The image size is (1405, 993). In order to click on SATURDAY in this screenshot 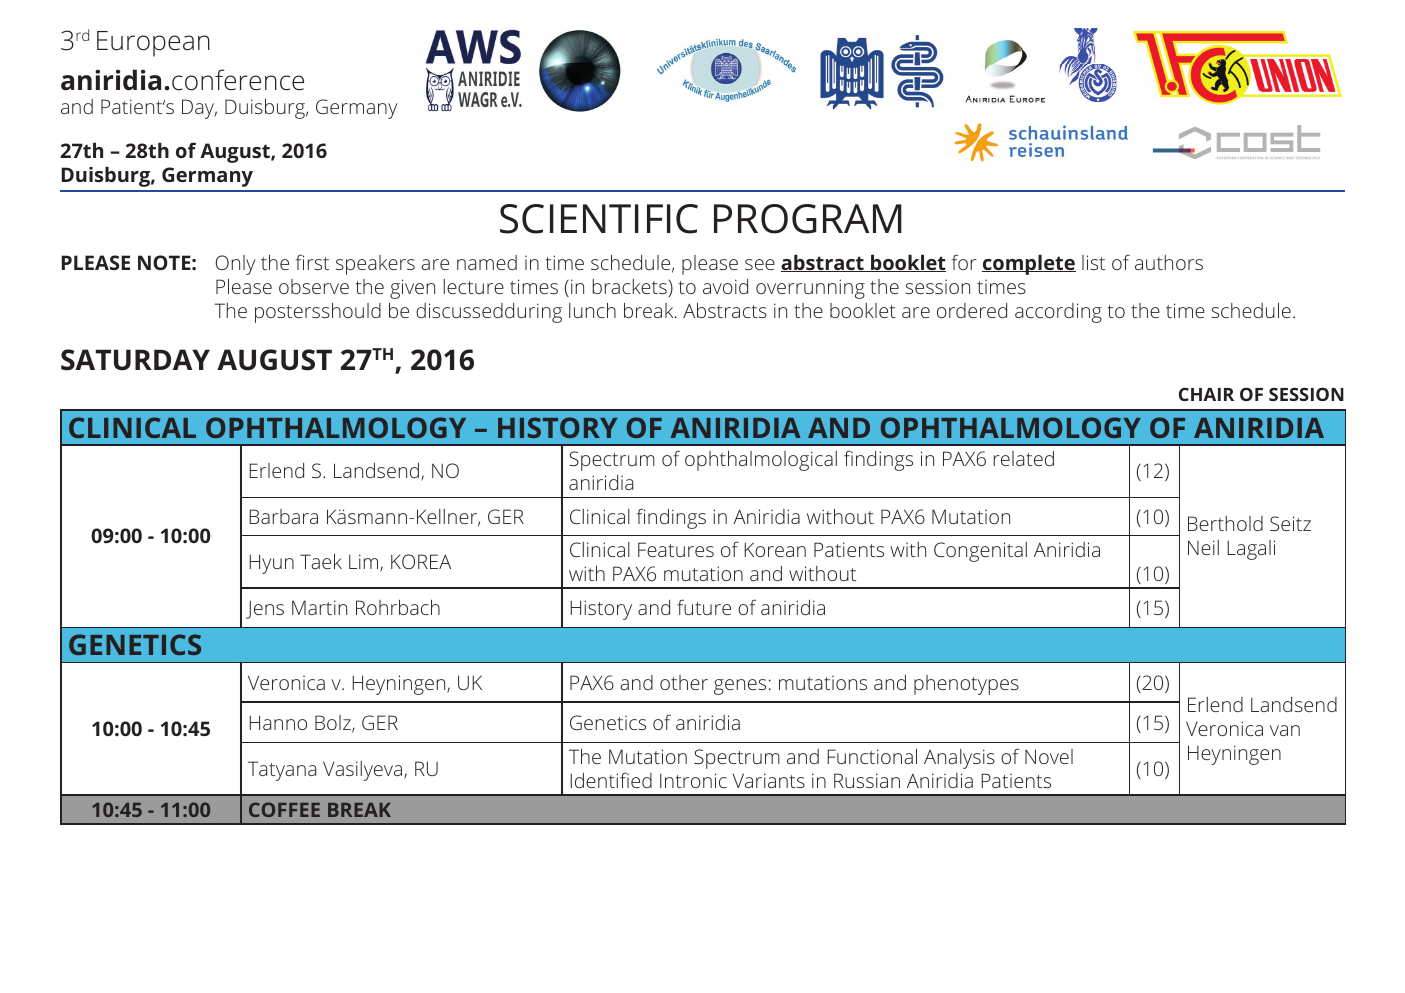, I will do `click(135, 360)`.
